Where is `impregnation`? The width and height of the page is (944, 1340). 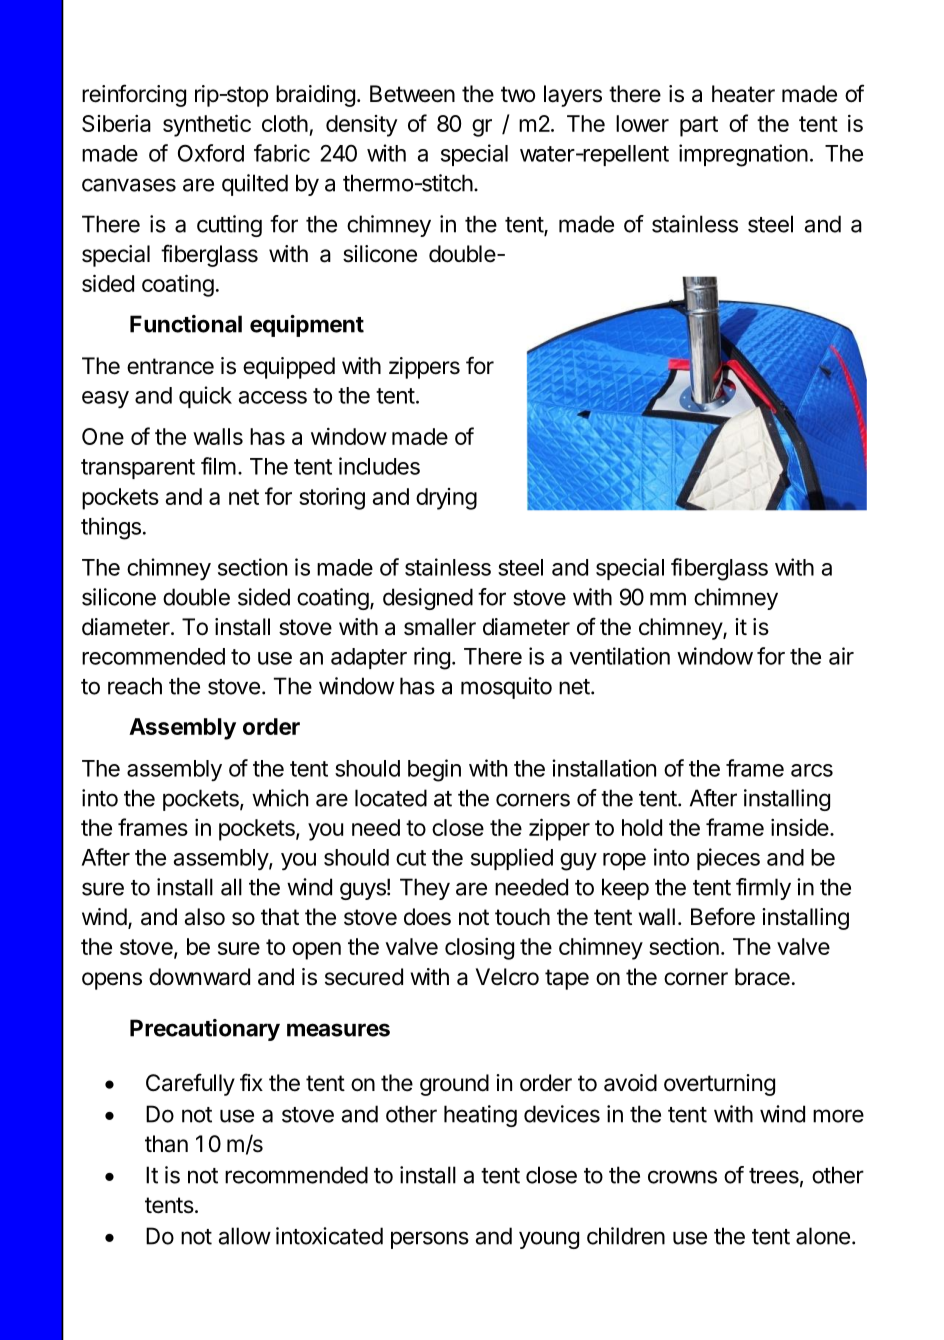 impregnation is located at coordinates (743, 155).
